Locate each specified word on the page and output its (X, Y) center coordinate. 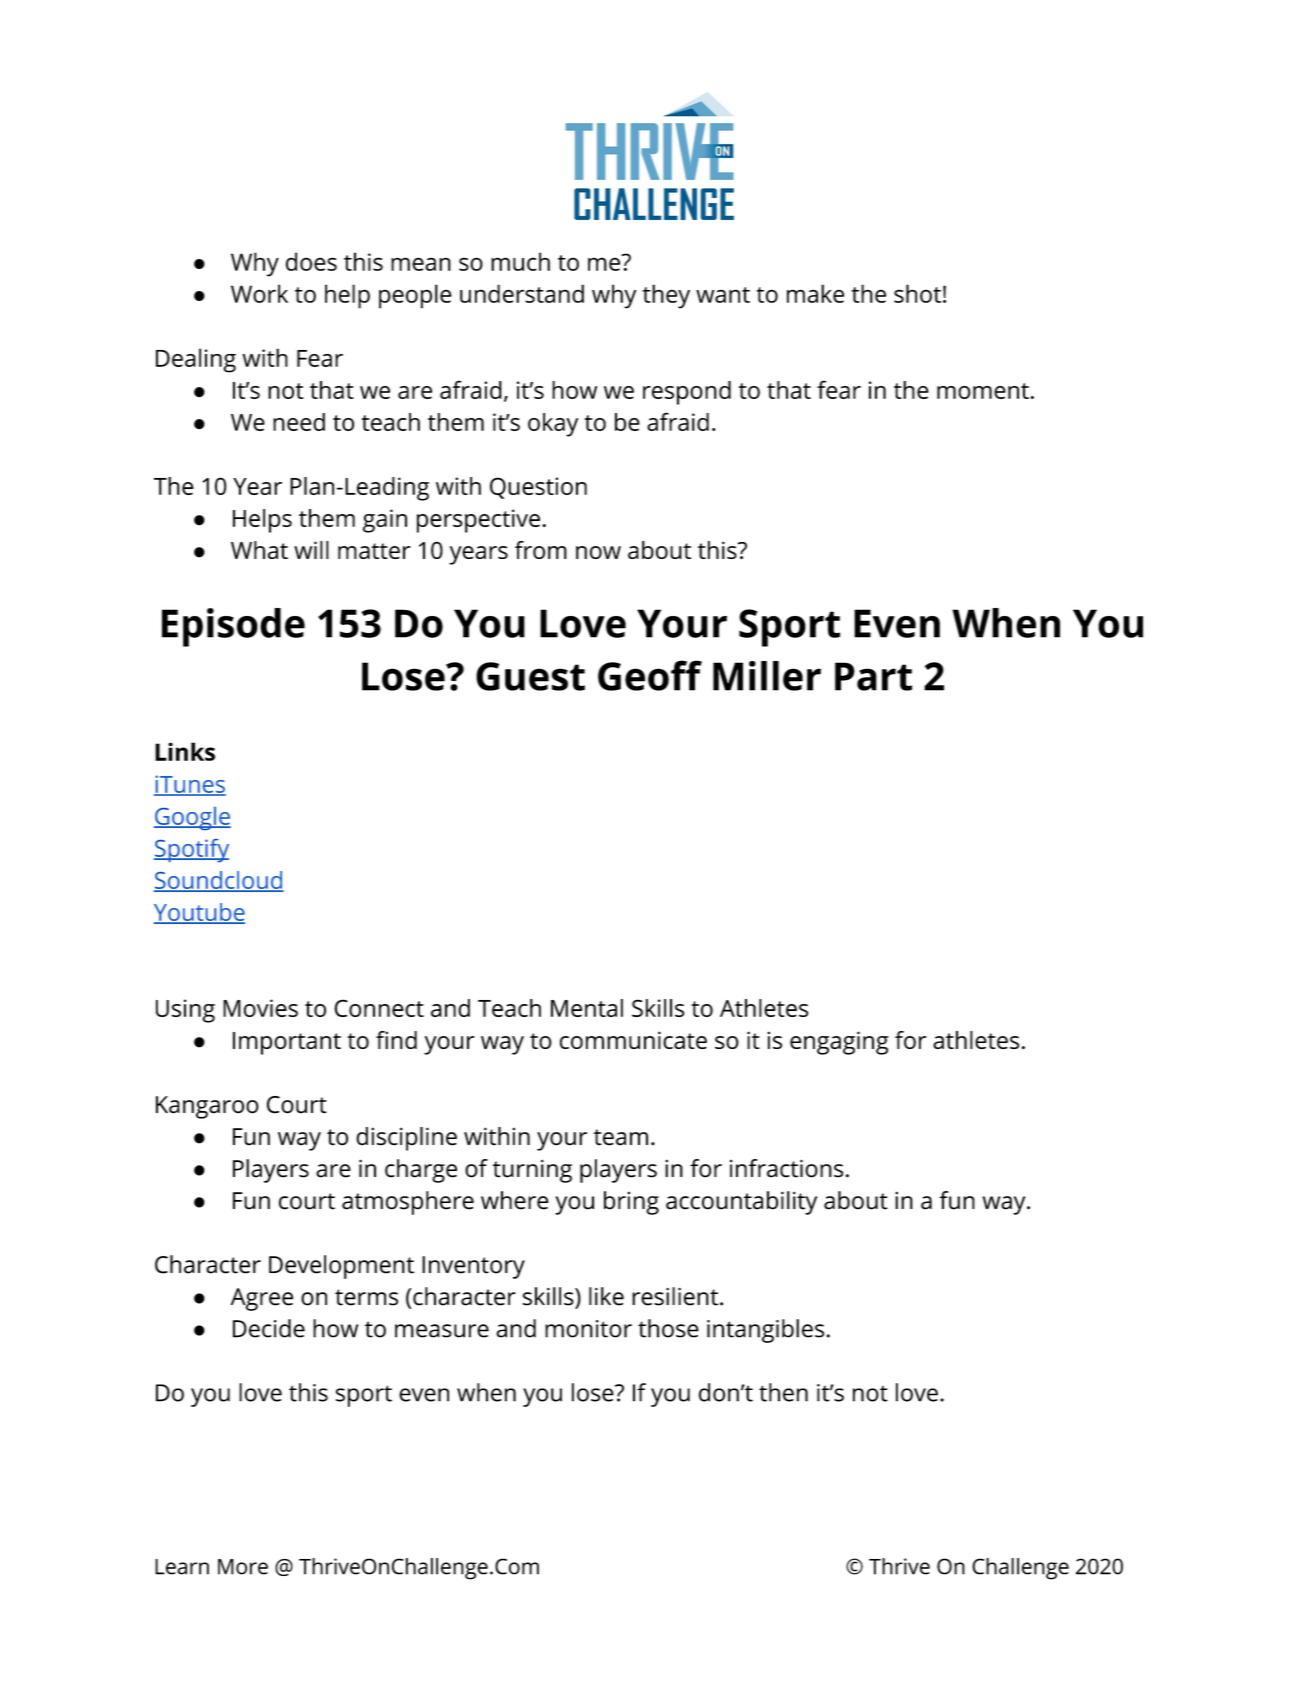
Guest (530, 676)
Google (192, 818)
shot (917, 293)
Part (873, 676)
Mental (587, 1008)
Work (259, 293)
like (606, 1296)
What (259, 550)
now (598, 552)
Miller (767, 676)
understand (522, 293)
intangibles (765, 1331)
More (243, 1567)
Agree (262, 1299)
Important (287, 1043)
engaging (839, 1043)
